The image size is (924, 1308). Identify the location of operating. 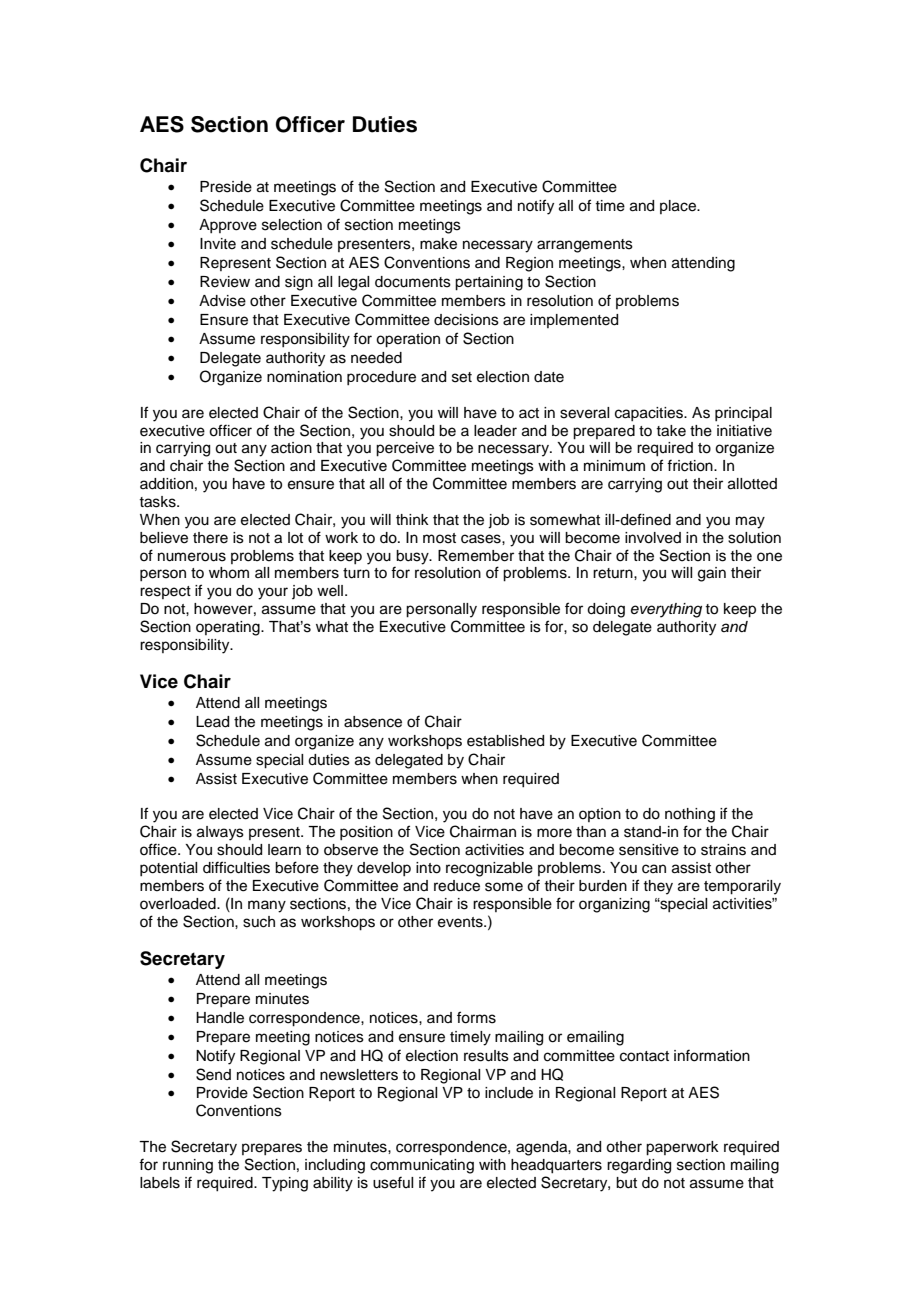
(229, 628).
